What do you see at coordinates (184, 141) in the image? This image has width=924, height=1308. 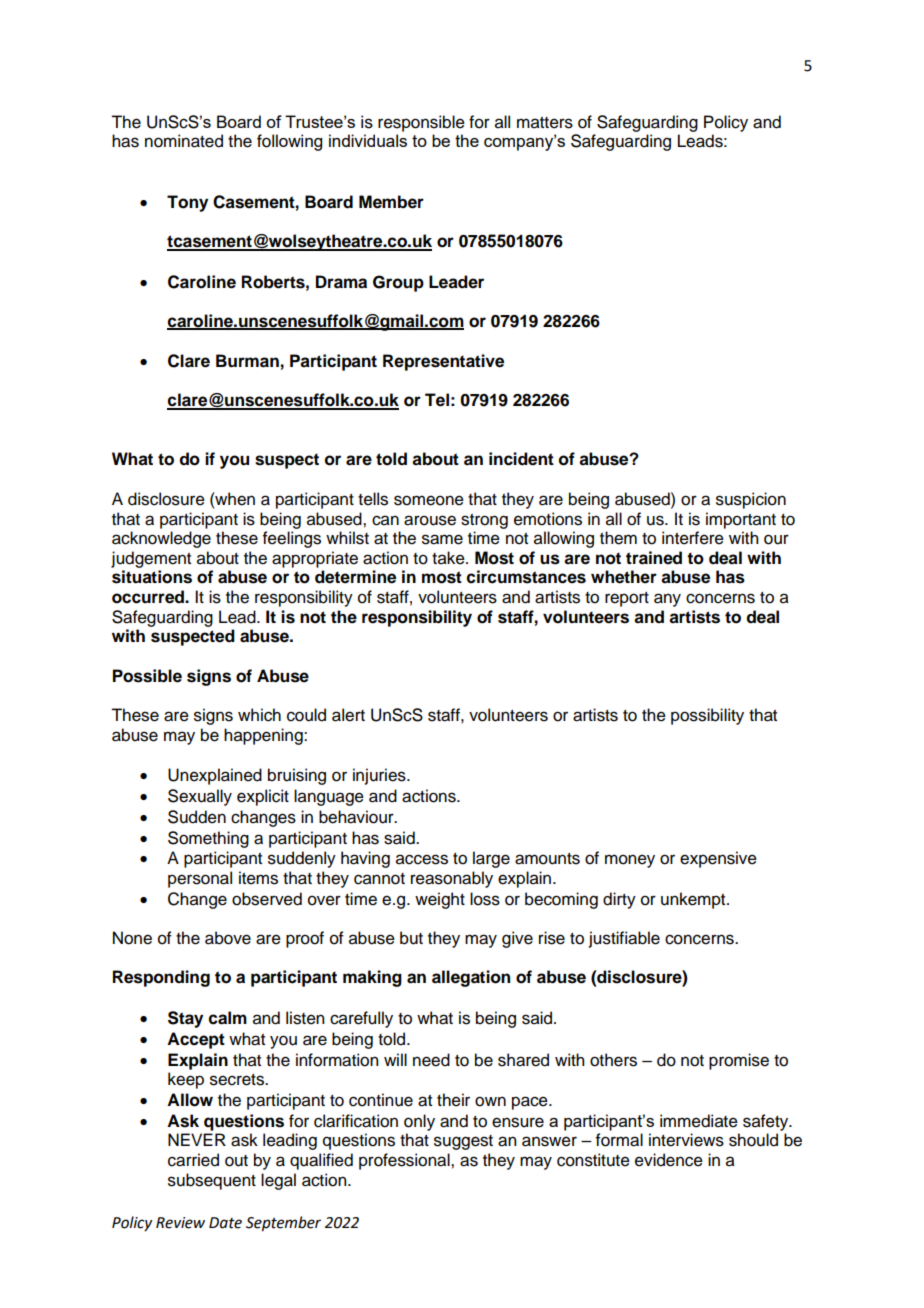 I see `nominated` at bounding box center [184, 141].
